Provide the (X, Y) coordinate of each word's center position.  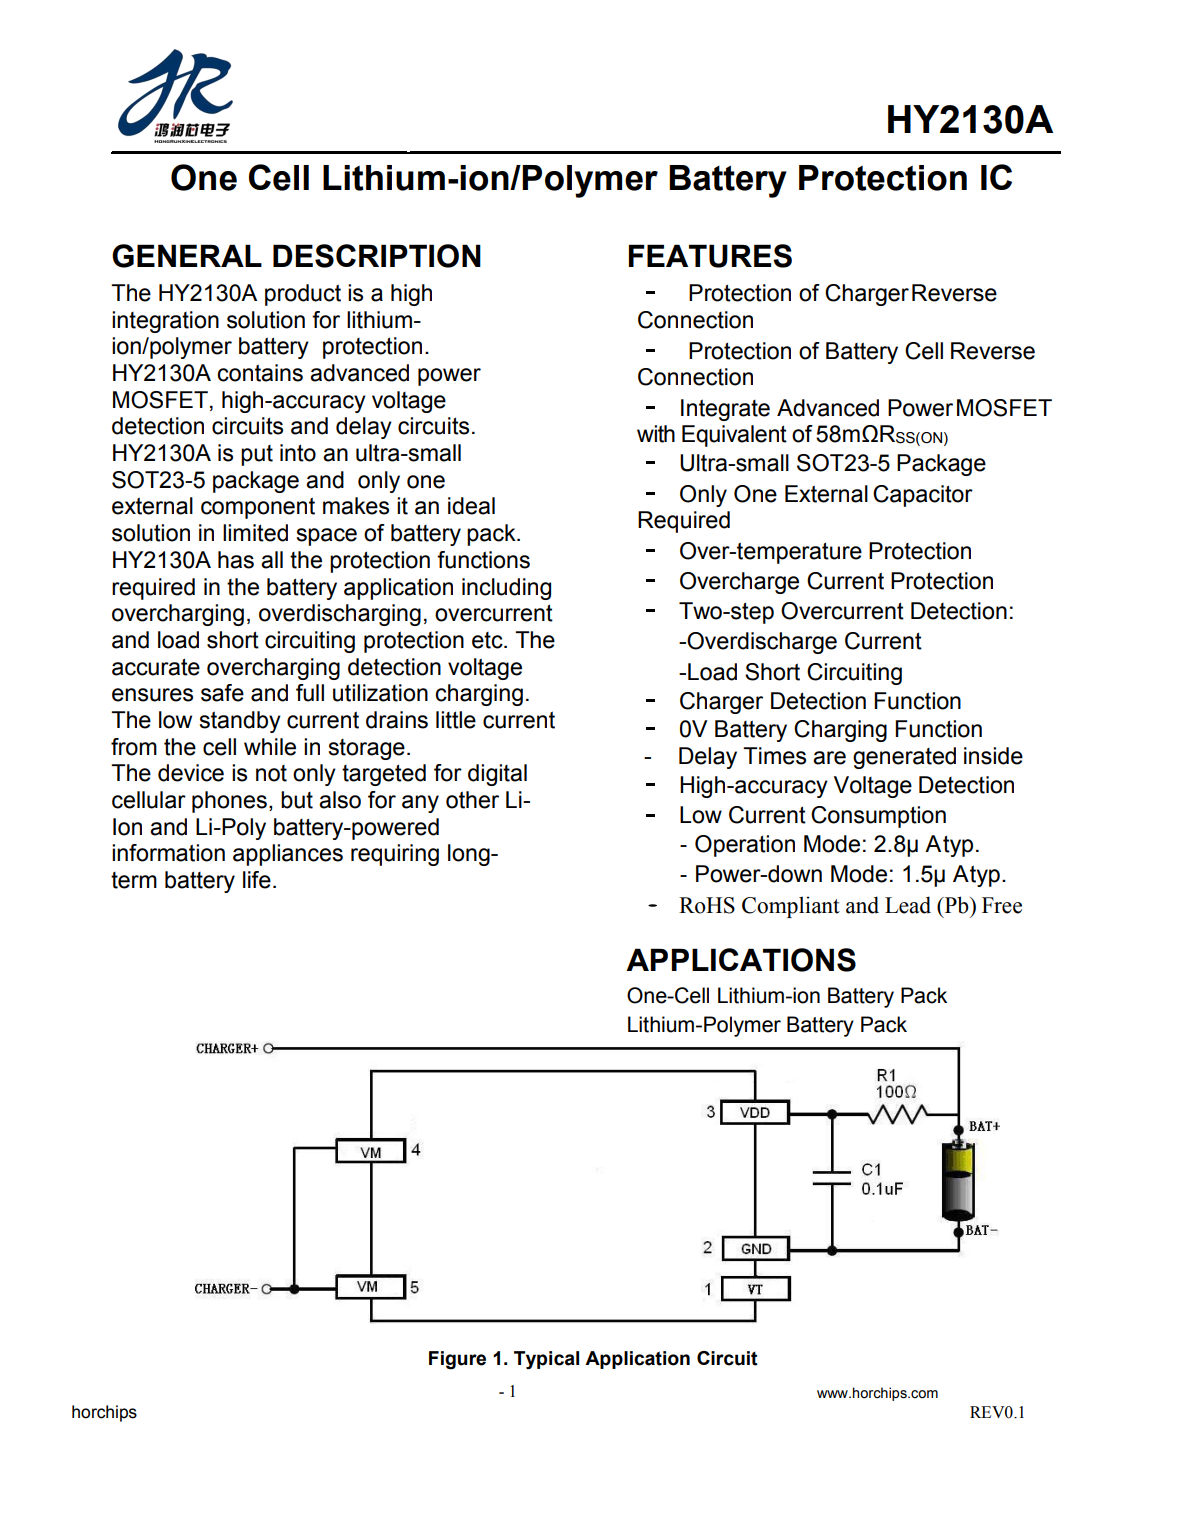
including (506, 589)
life (257, 880)
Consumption (878, 817)
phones (229, 802)
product (303, 295)
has (236, 560)
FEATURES (710, 256)
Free (1002, 905)
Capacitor (923, 496)
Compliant (791, 907)
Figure (457, 1360)
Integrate (725, 410)
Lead (908, 905)
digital (497, 775)
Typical (546, 1360)
